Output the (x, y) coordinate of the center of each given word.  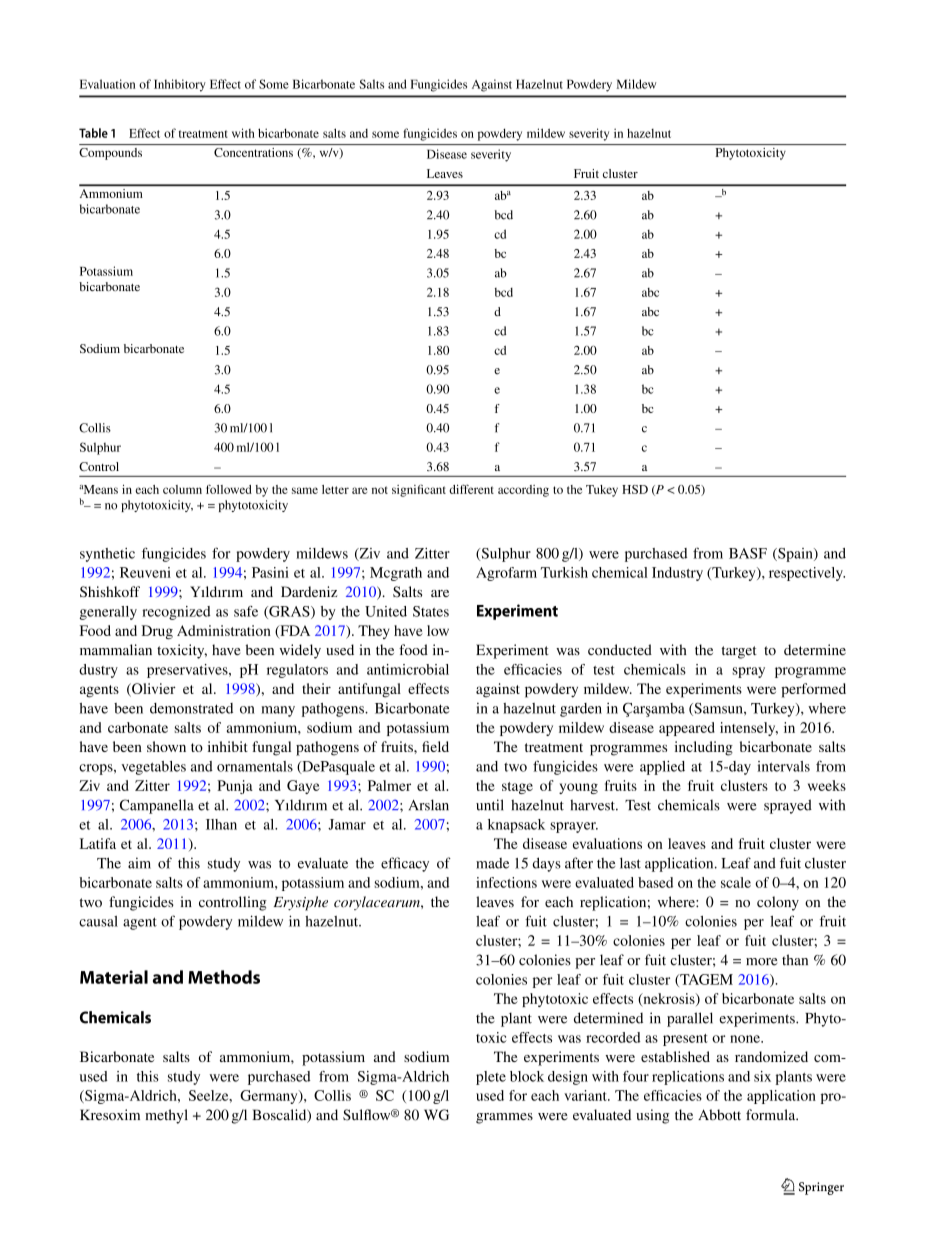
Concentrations (253, 152)
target (739, 652)
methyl (166, 1116)
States (431, 611)
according (523, 491)
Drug (157, 632)
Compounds (110, 154)
